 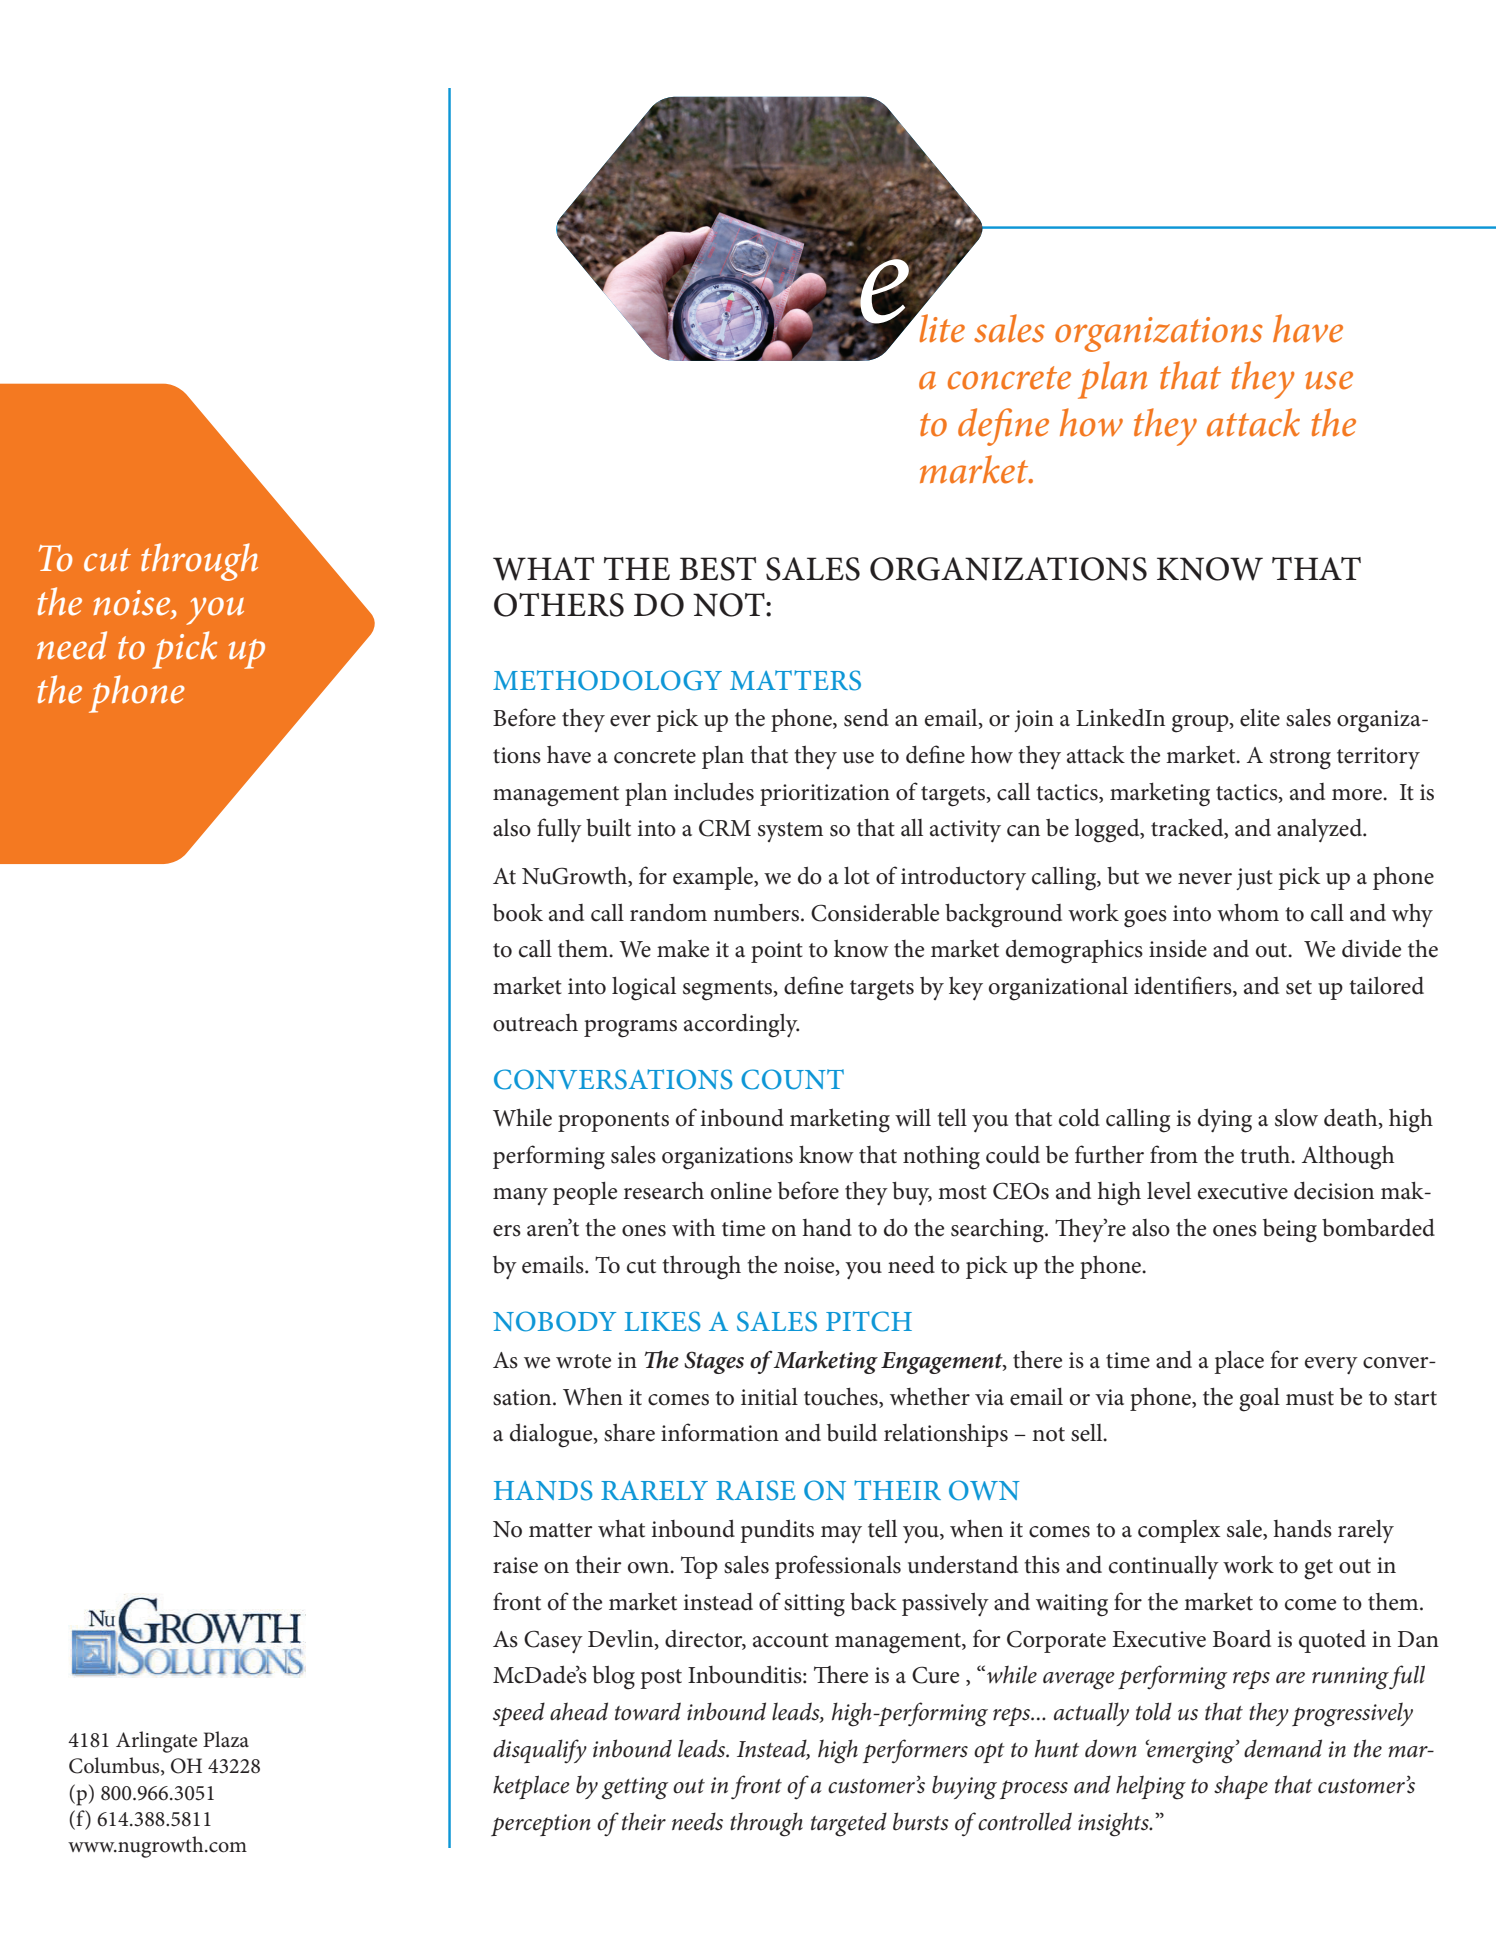 I want to click on best, so click(x=717, y=569).
